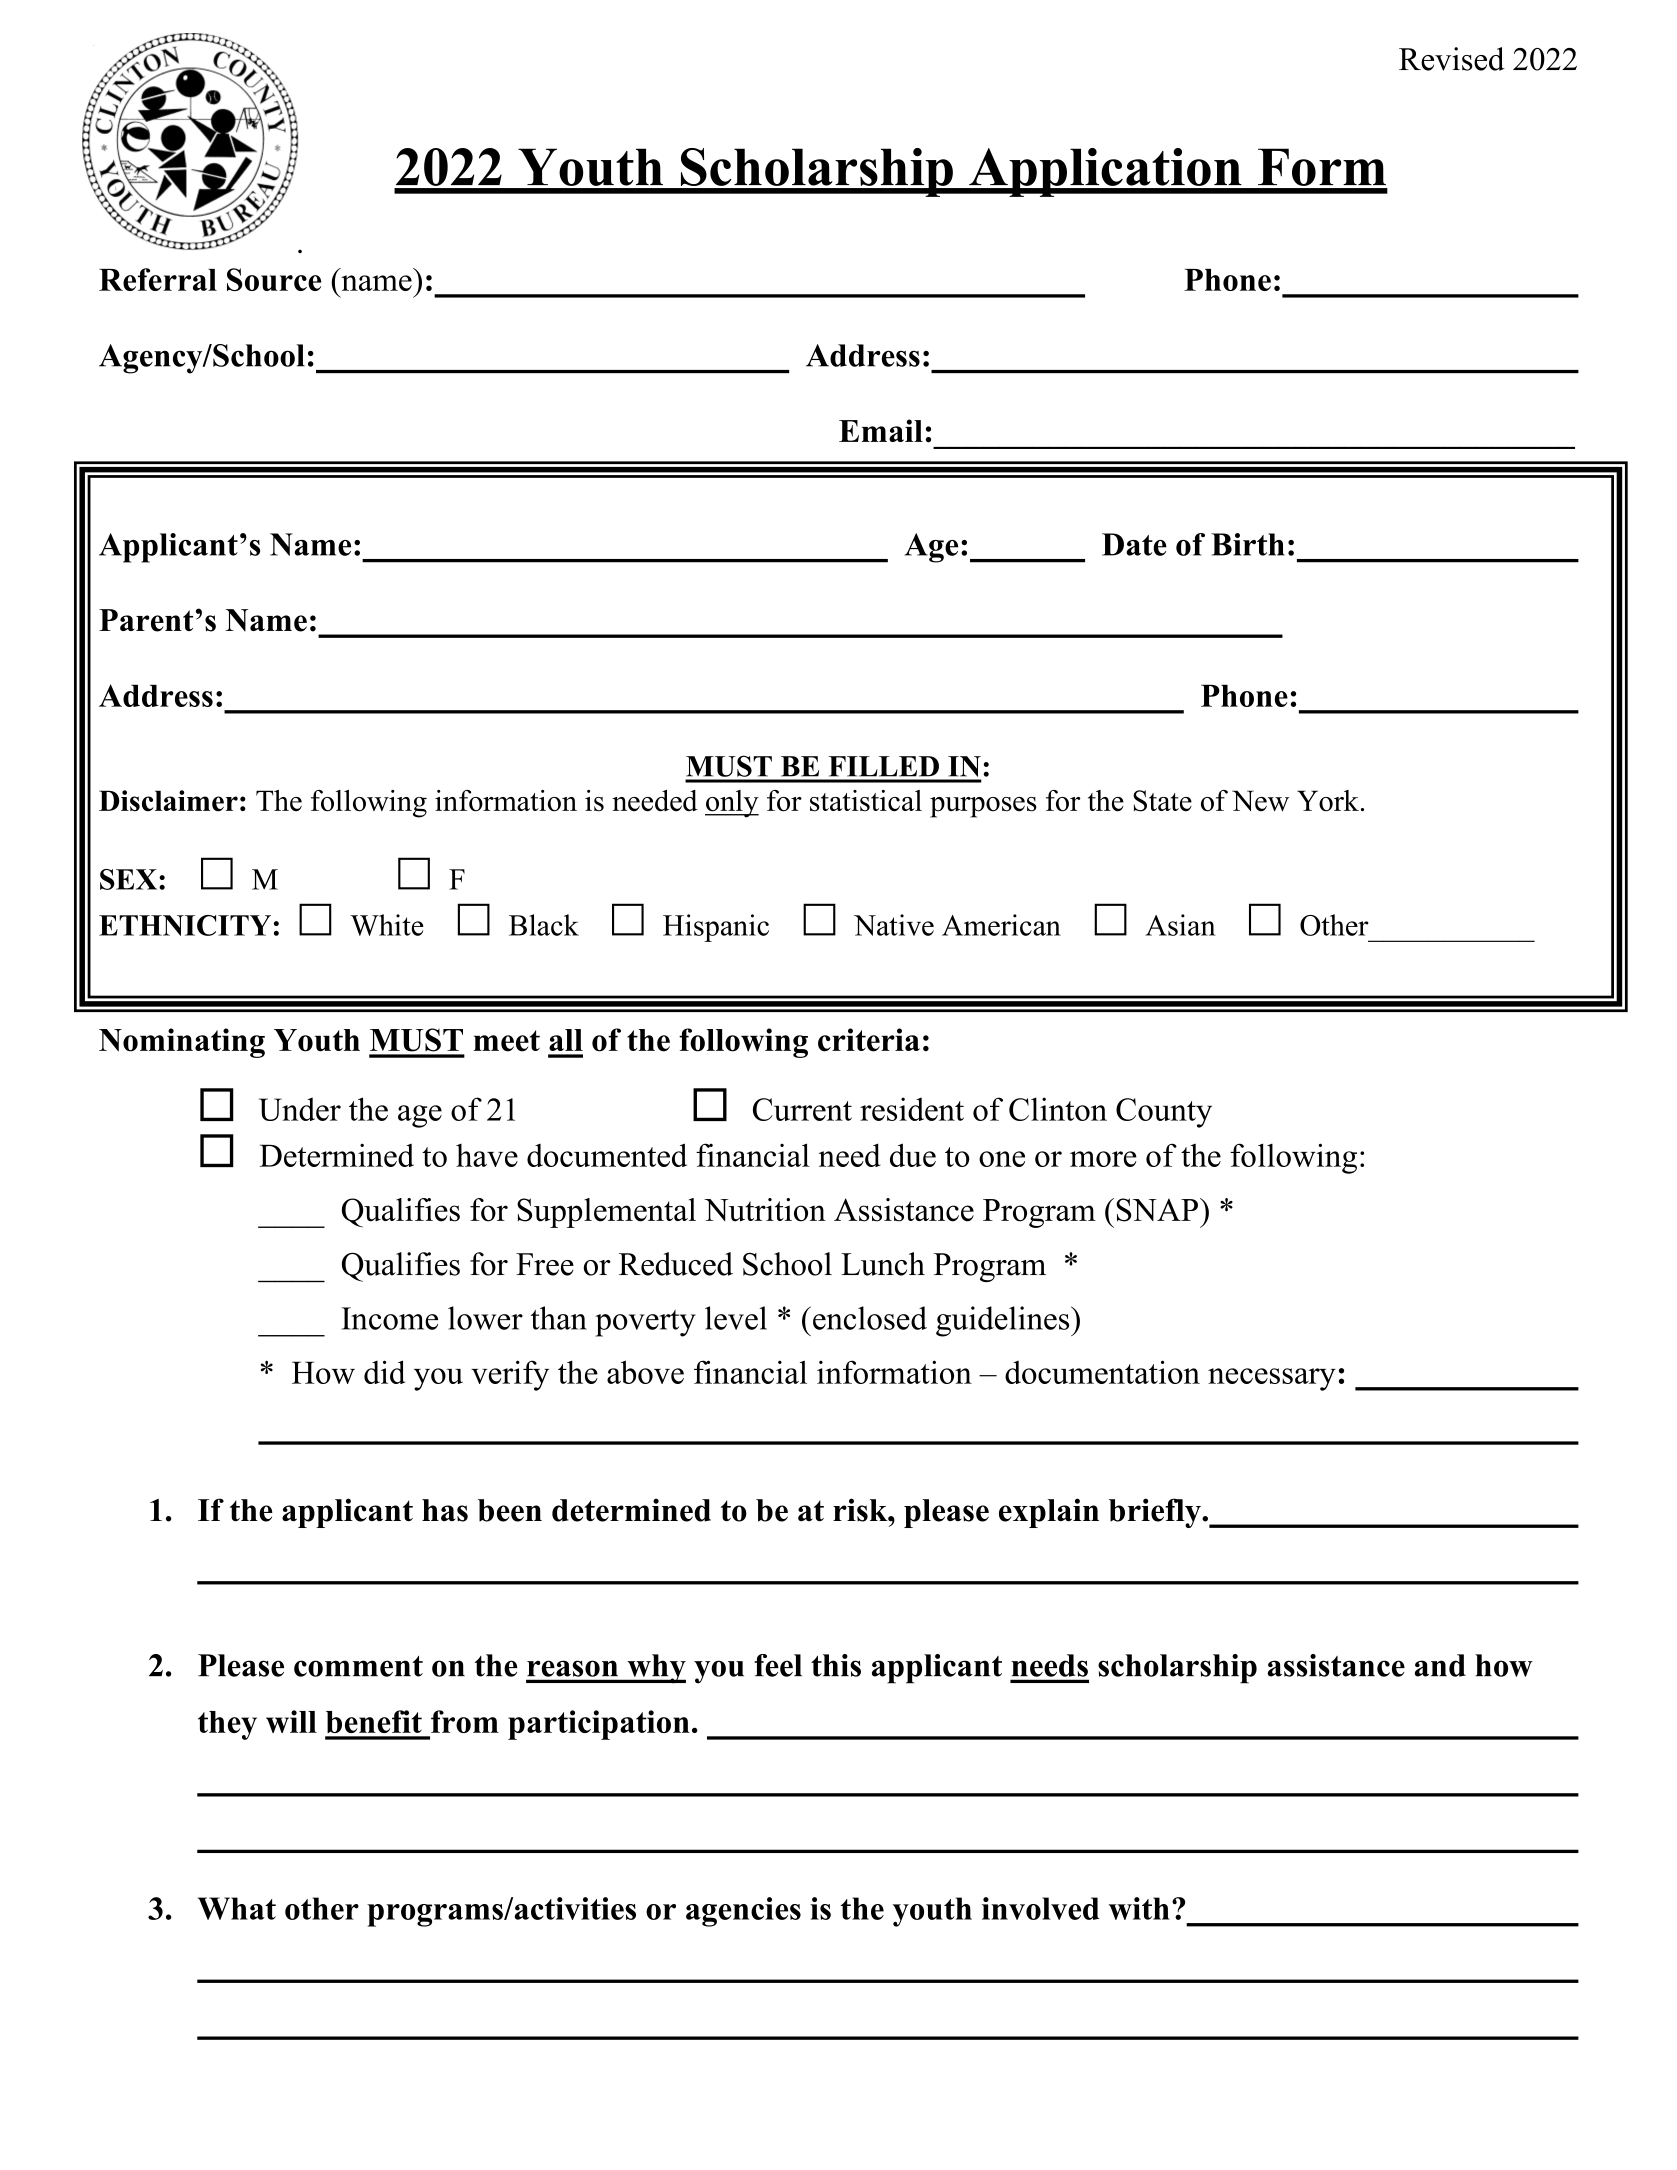  What do you see at coordinates (732, 804) in the screenshot?
I see `only` at bounding box center [732, 804].
